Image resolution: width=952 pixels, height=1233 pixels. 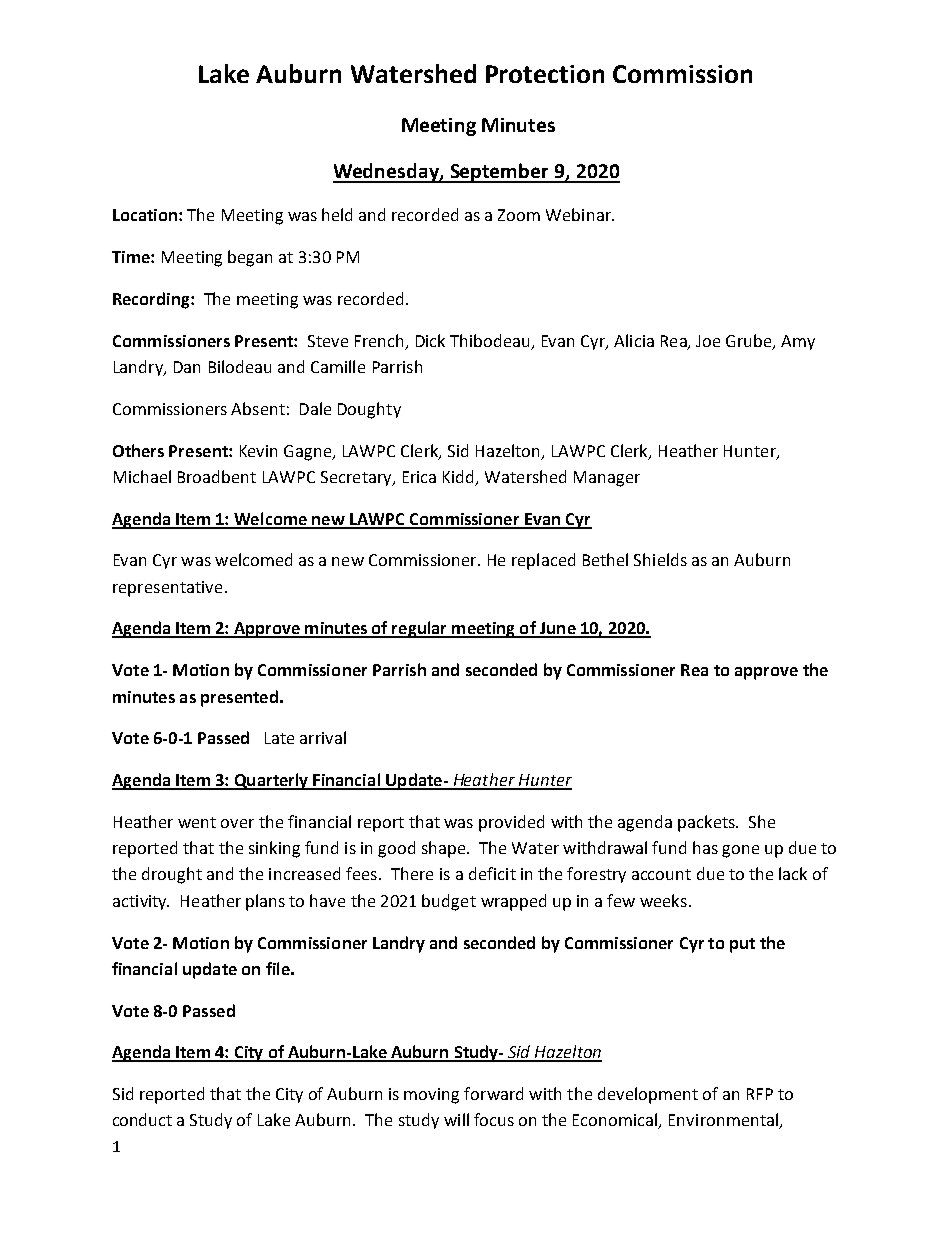 I want to click on Location, so click(x=145, y=215).
